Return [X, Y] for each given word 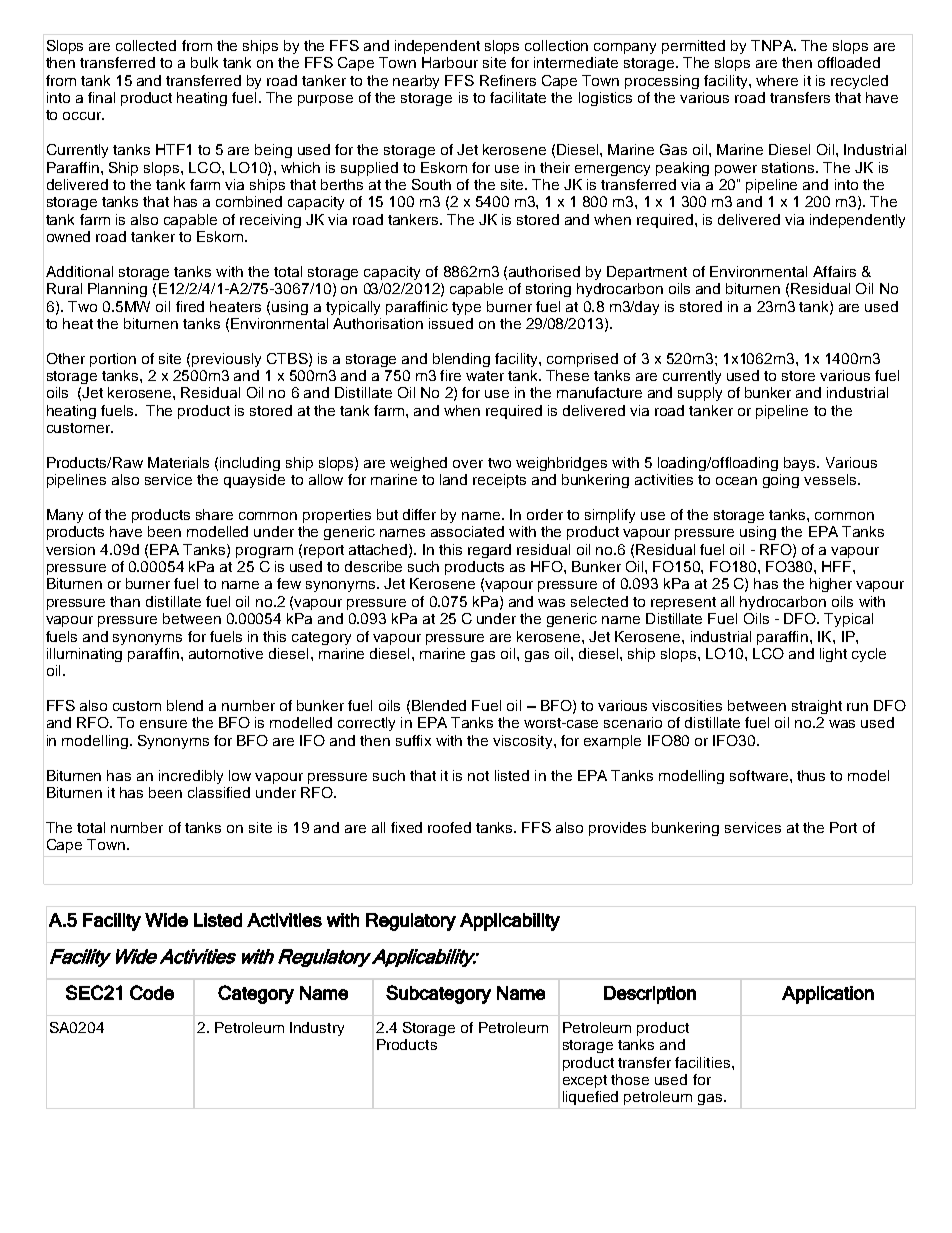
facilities [702, 1062]
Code [152, 992]
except [585, 1081]
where [777, 80]
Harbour [450, 62]
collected [146, 45]
